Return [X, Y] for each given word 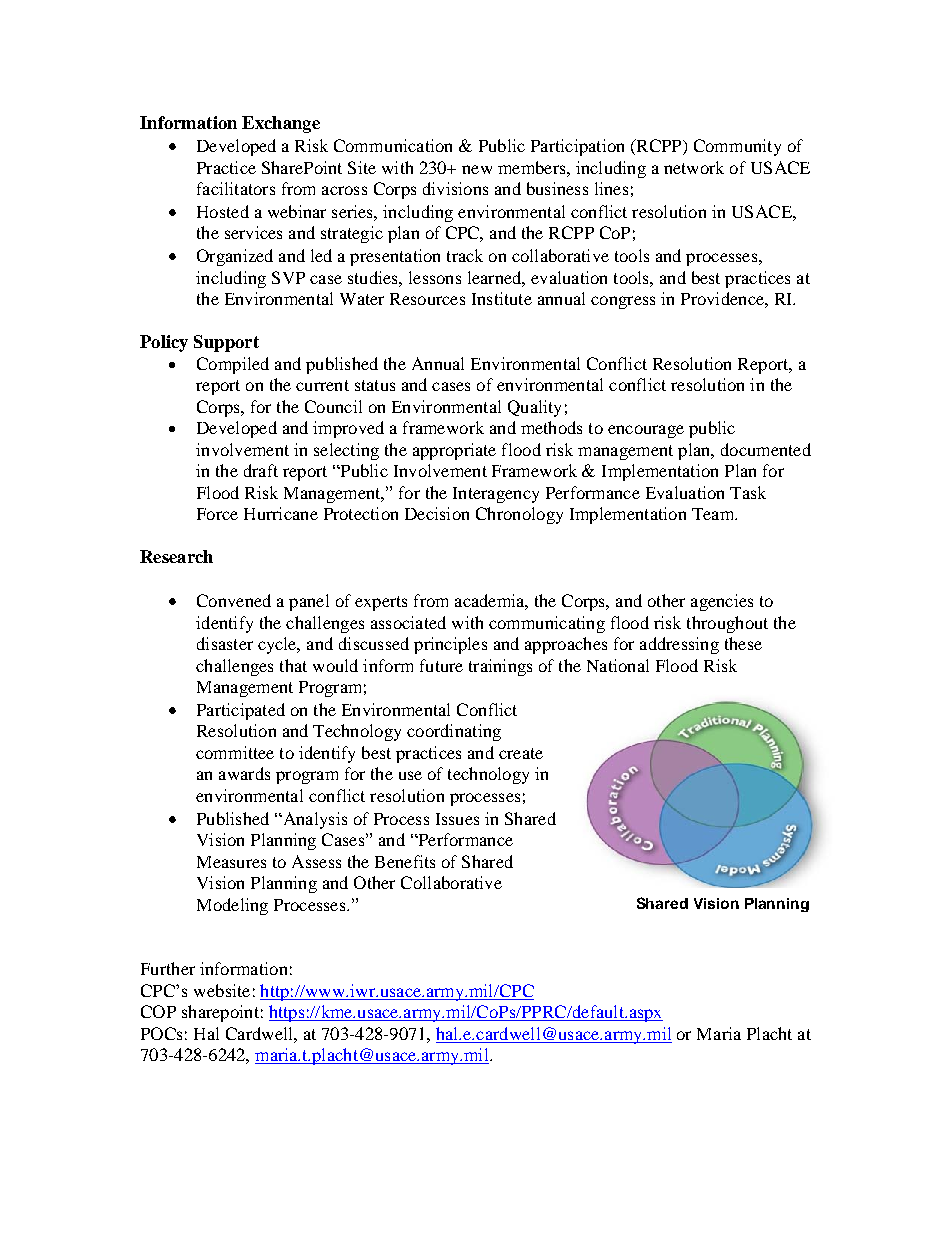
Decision [437, 513]
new [477, 169]
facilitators [236, 188]
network [694, 167]
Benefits [405, 861]
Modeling [232, 906]
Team [714, 514]
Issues [457, 819]
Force [217, 514]
